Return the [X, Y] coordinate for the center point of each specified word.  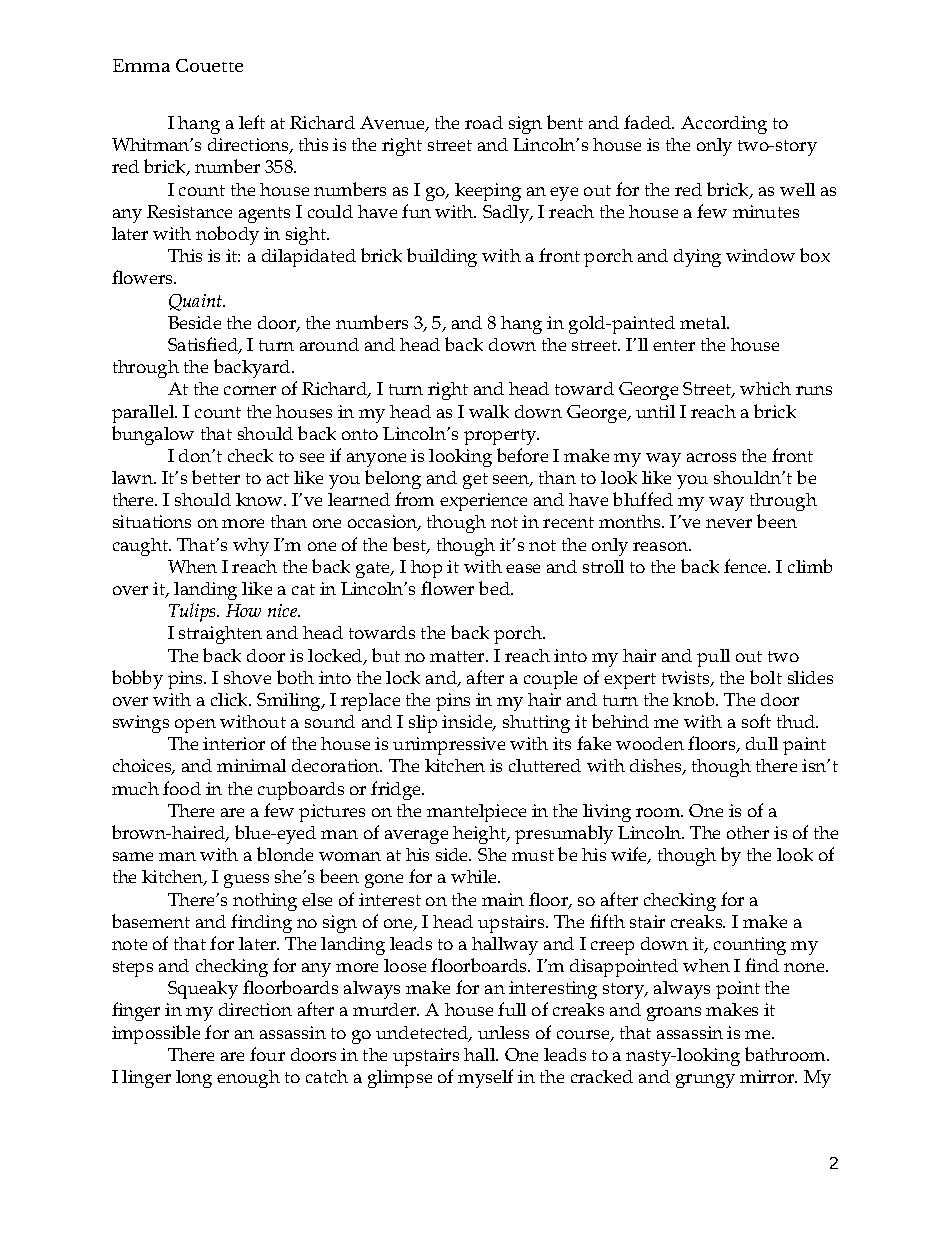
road [484, 122]
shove [247, 677]
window [760, 255]
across [711, 457]
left [252, 122]
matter [458, 656]
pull [713, 658]
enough [248, 1079]
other [748, 832]
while [475, 876]
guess [246, 881]
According [724, 125]
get [475, 481]
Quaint [197, 302]
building [442, 257]
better [216, 477]
